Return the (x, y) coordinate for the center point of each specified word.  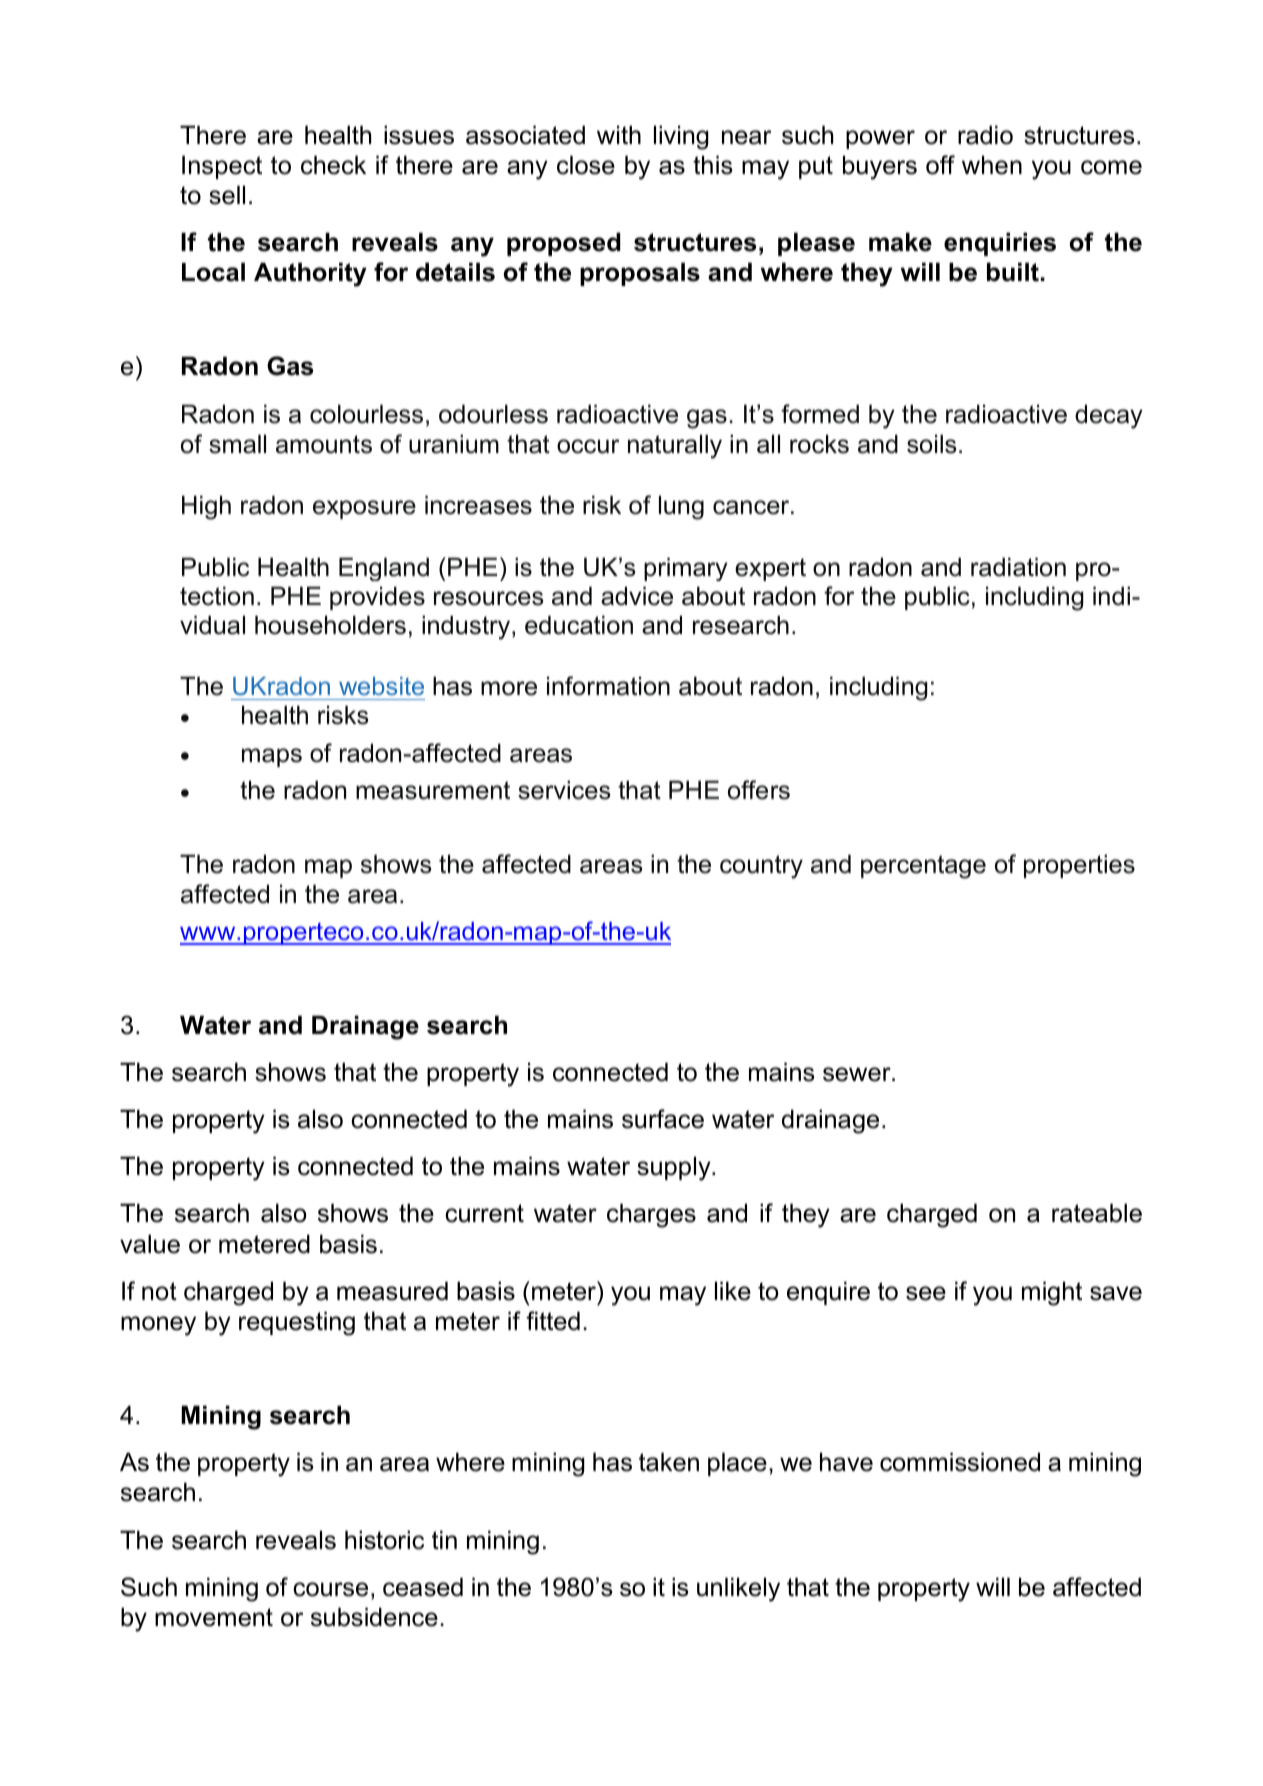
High (206, 507)
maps (272, 757)
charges (651, 1215)
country (761, 867)
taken (669, 1462)
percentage (923, 867)
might (1052, 1293)
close (586, 165)
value (150, 1244)
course (330, 1589)
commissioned (960, 1462)
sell (227, 195)
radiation (1018, 567)
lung (681, 507)
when (992, 165)
